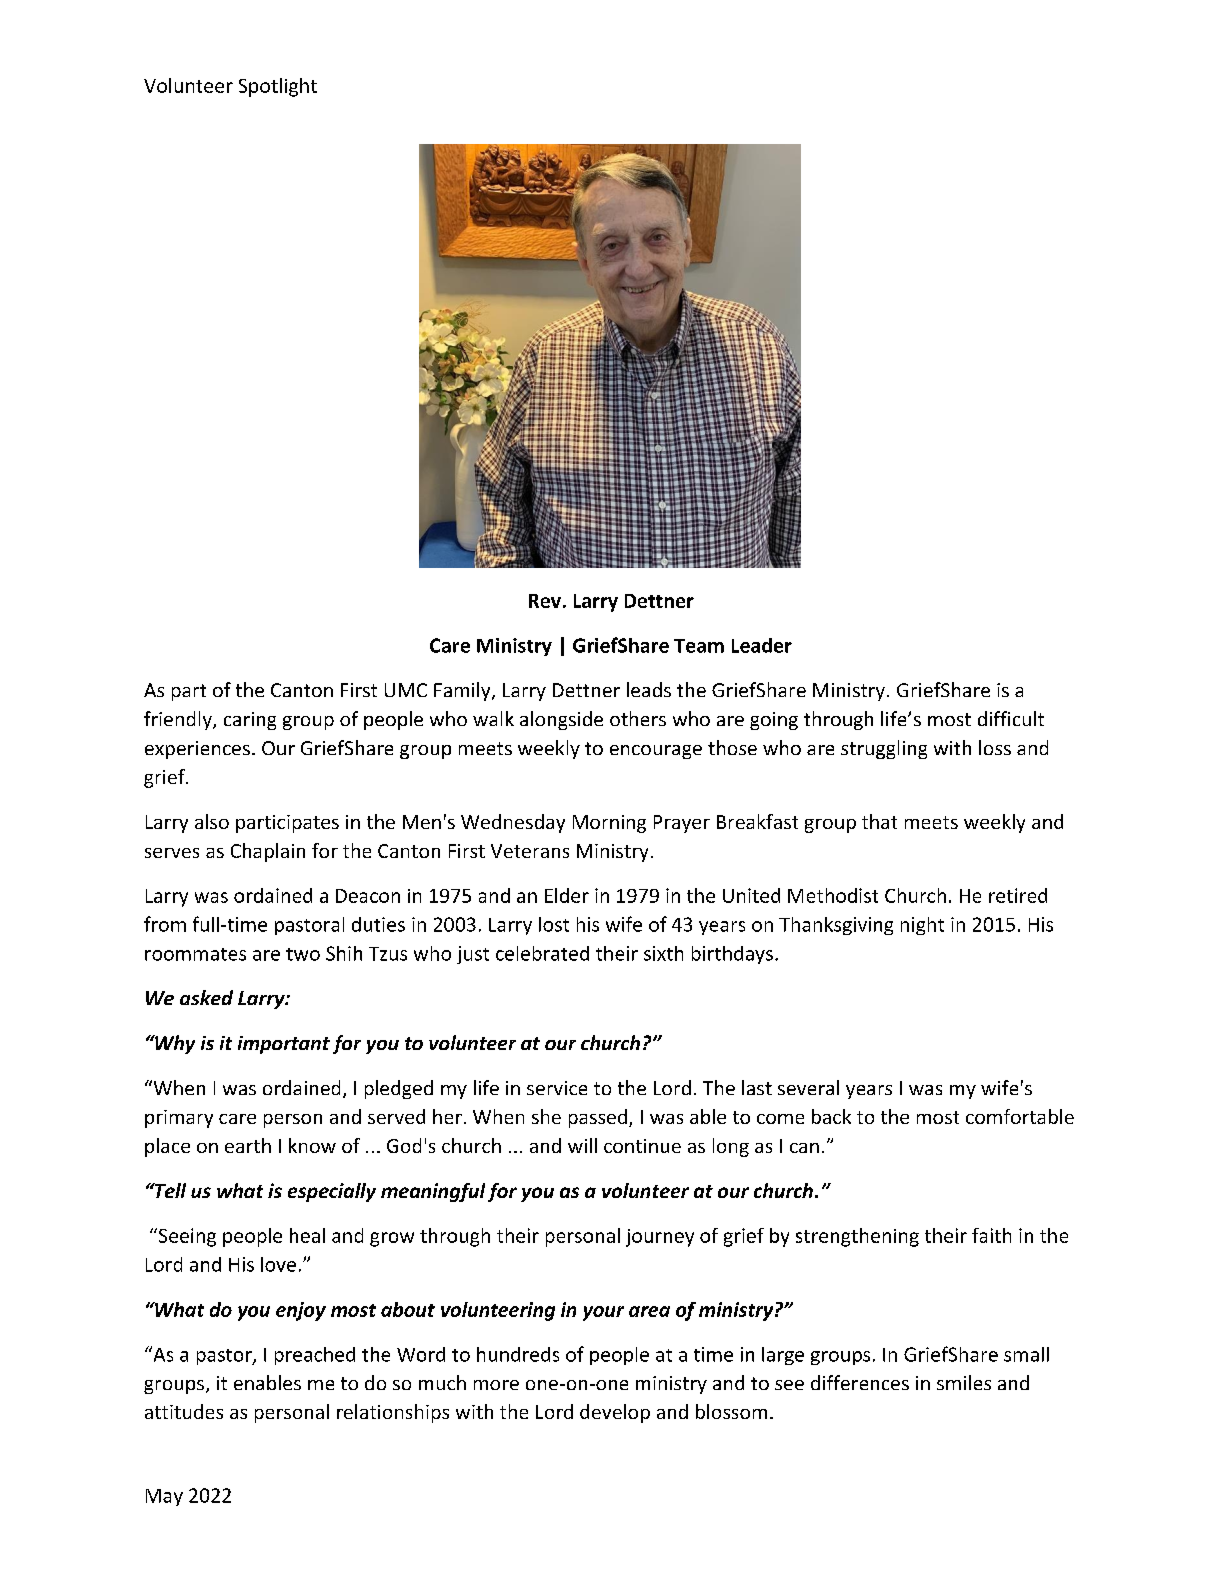 This screenshot has height=1580, width=1221. I want to click on celebrated, so click(542, 953).
